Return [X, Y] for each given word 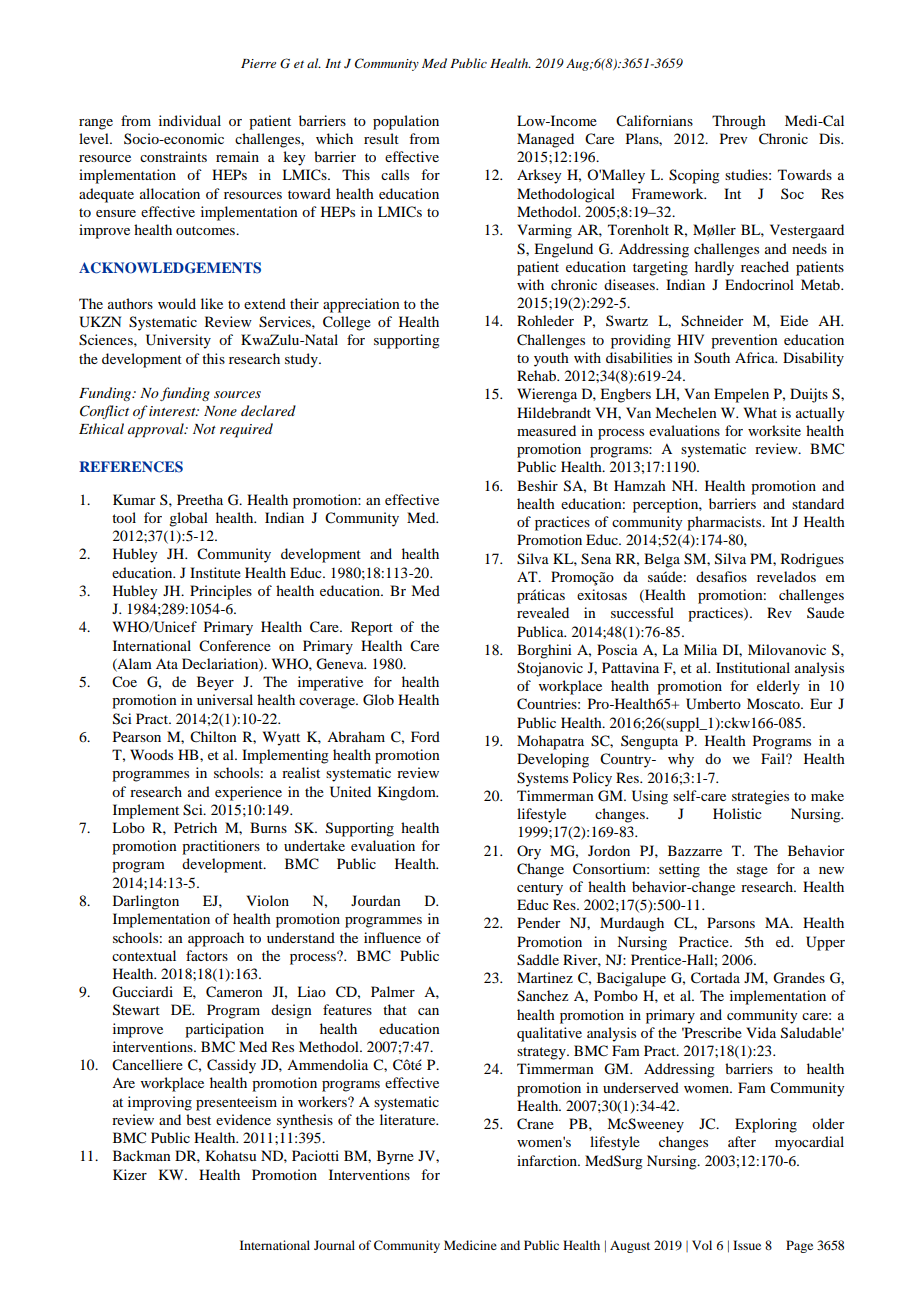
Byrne [395, 1157]
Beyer [215, 683]
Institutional [753, 667]
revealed [543, 612]
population [406, 122]
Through [739, 122]
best [198, 1119]
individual [190, 120]
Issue [747, 1245]
